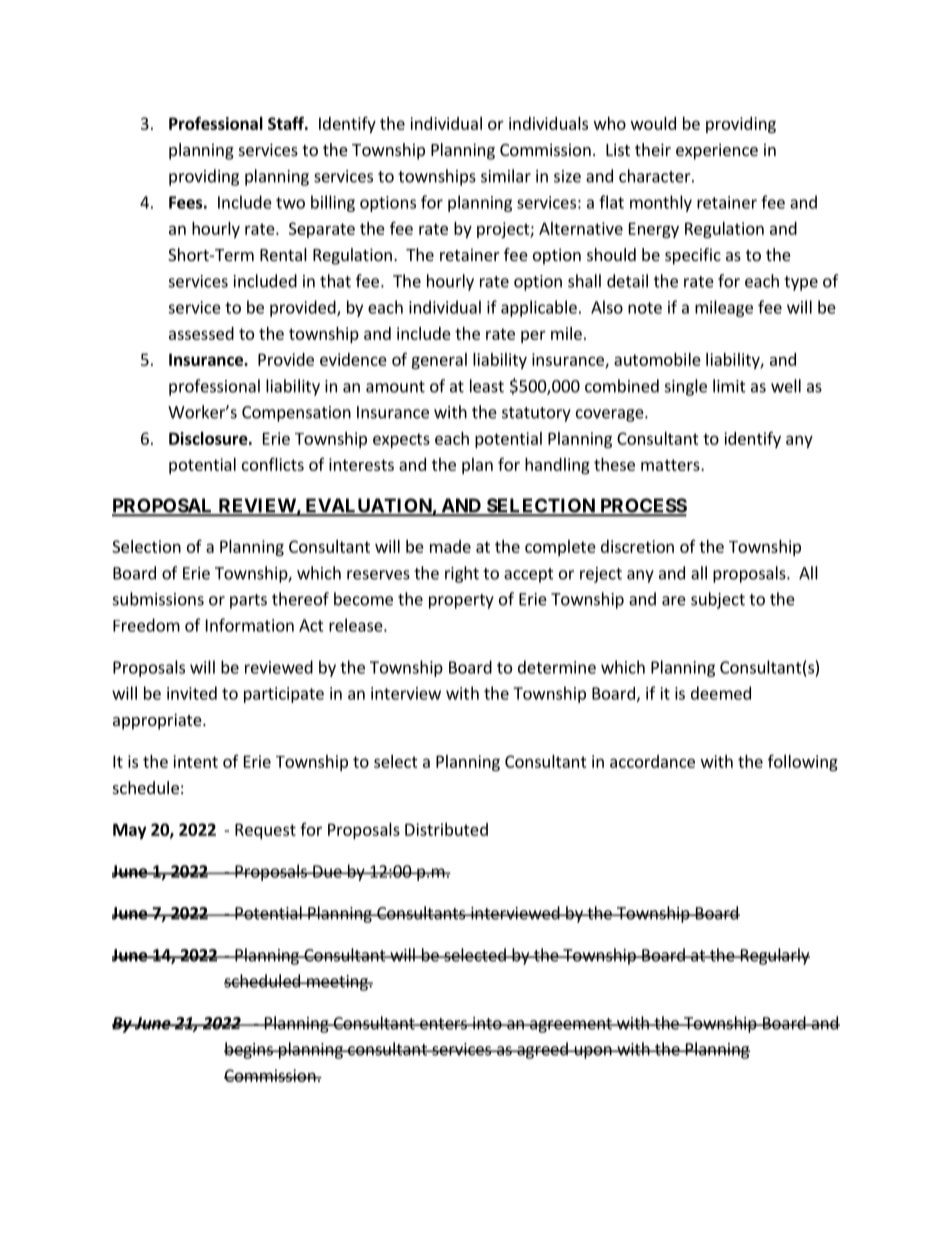 This screenshot has width=952, height=1233. What do you see at coordinates (249, 1050) in the screenshot?
I see `begins` at bounding box center [249, 1050].
